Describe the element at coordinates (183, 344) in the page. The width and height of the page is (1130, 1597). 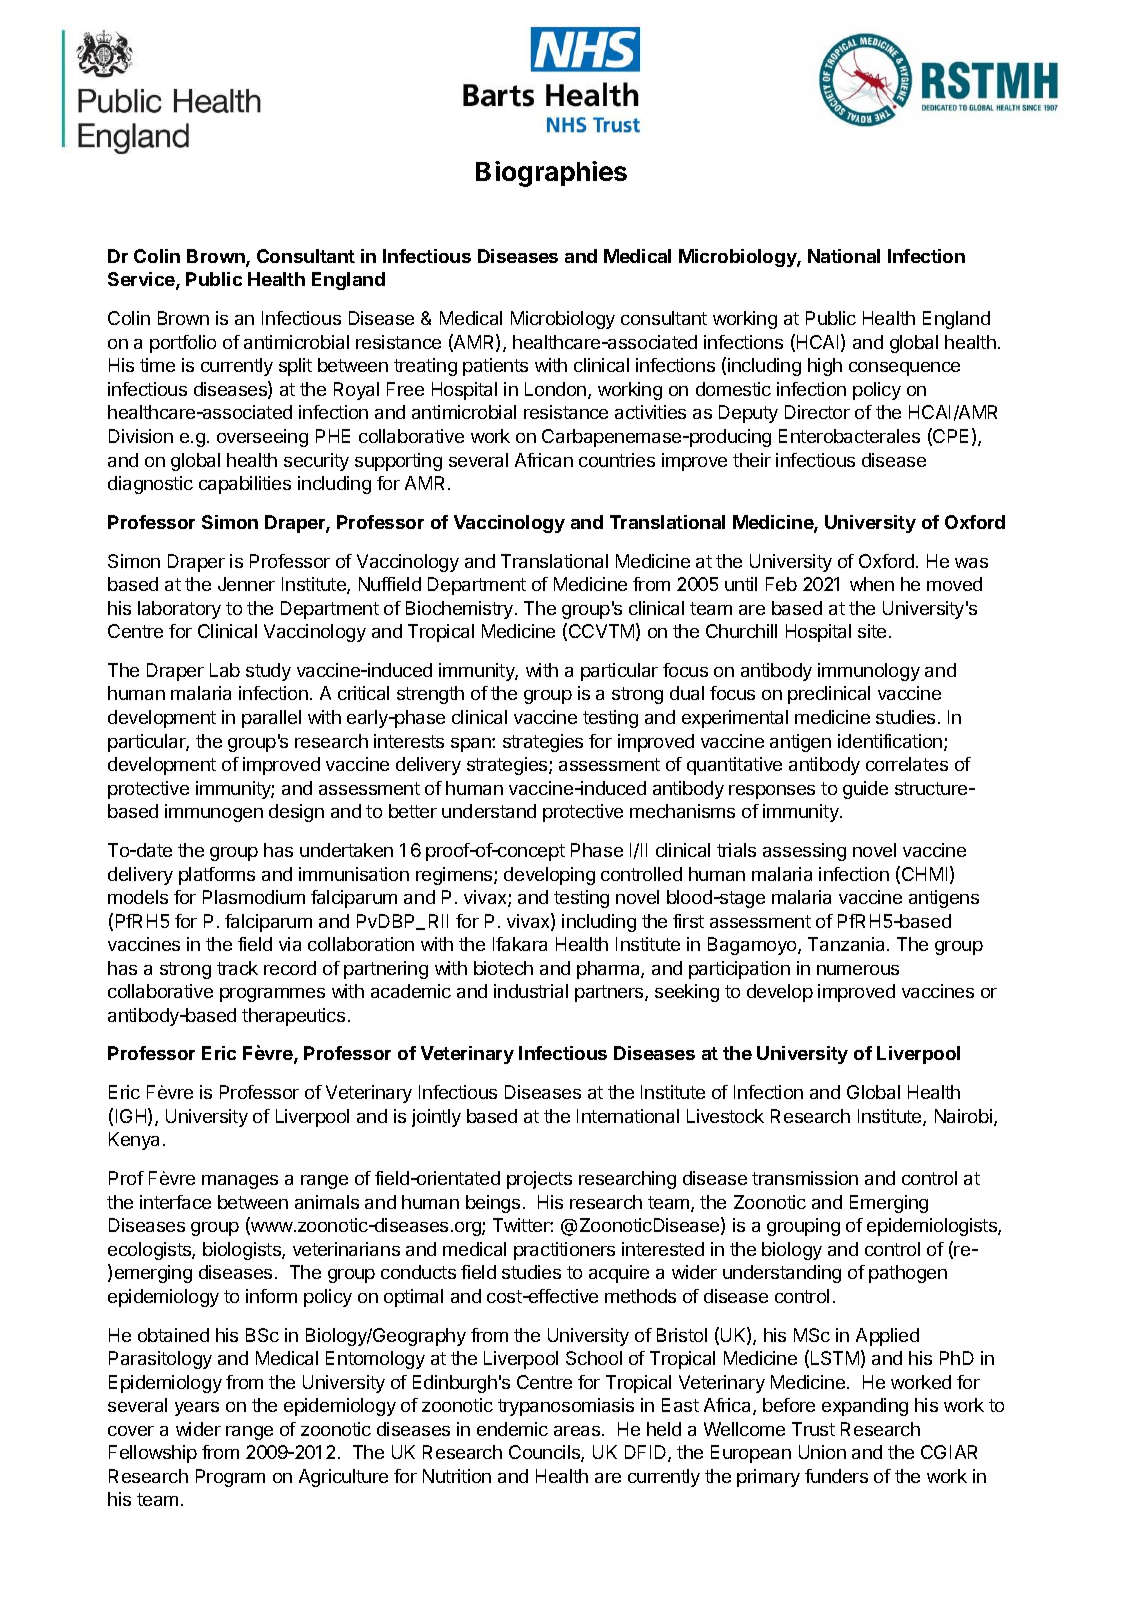
I see `portfolio` at that location.
